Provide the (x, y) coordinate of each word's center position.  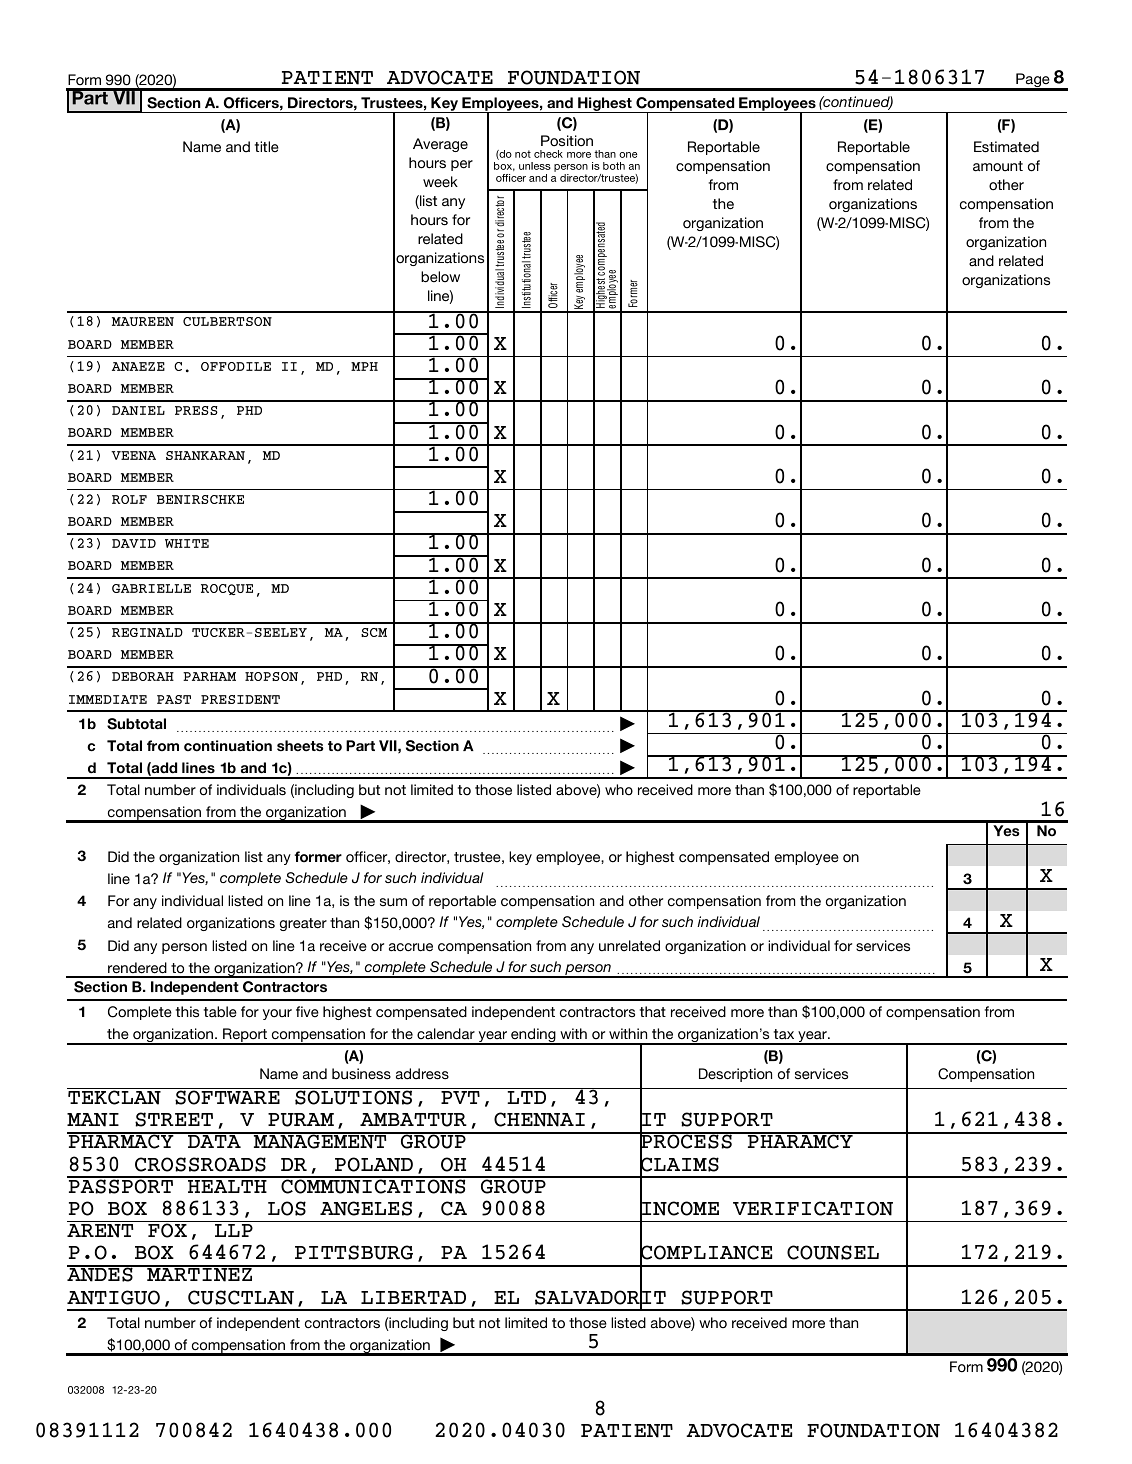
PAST (174, 699)
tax (784, 1034)
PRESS (196, 410)
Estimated (1006, 147)
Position (567, 141)
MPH (364, 366)
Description (735, 1075)
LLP (234, 1230)
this (187, 1011)
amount (998, 166)
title (267, 147)
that (653, 1012)
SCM (374, 632)
